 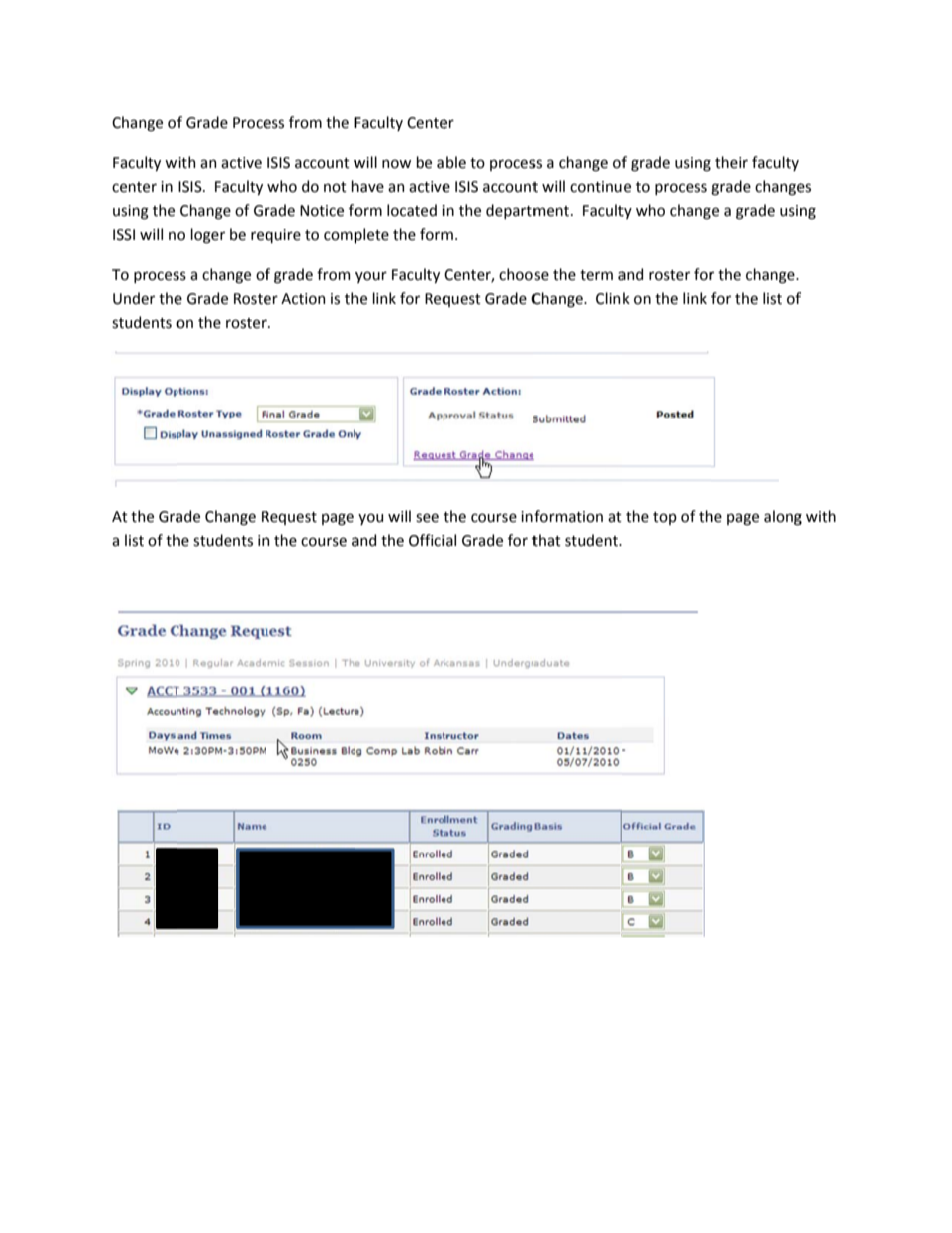 What do you see at coordinates (134, 298) in the image?
I see `Under` at bounding box center [134, 298].
